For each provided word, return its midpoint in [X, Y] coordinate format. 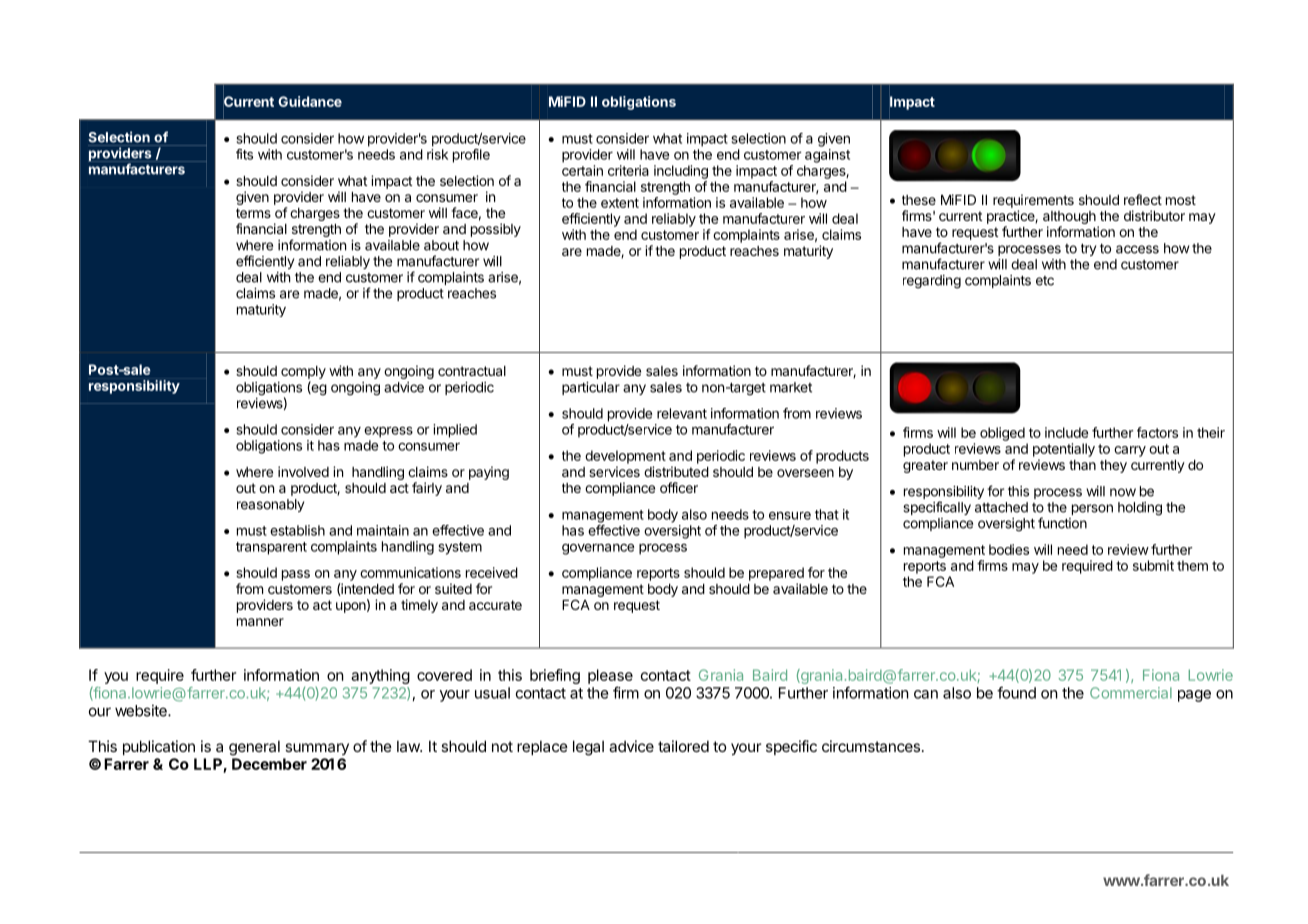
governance [598, 549]
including [681, 172]
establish [297, 530]
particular [591, 388]
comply [303, 374]
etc [1045, 281]
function [1062, 523]
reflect [1143, 199]
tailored [683, 746]
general [254, 748]
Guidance [310, 101]
